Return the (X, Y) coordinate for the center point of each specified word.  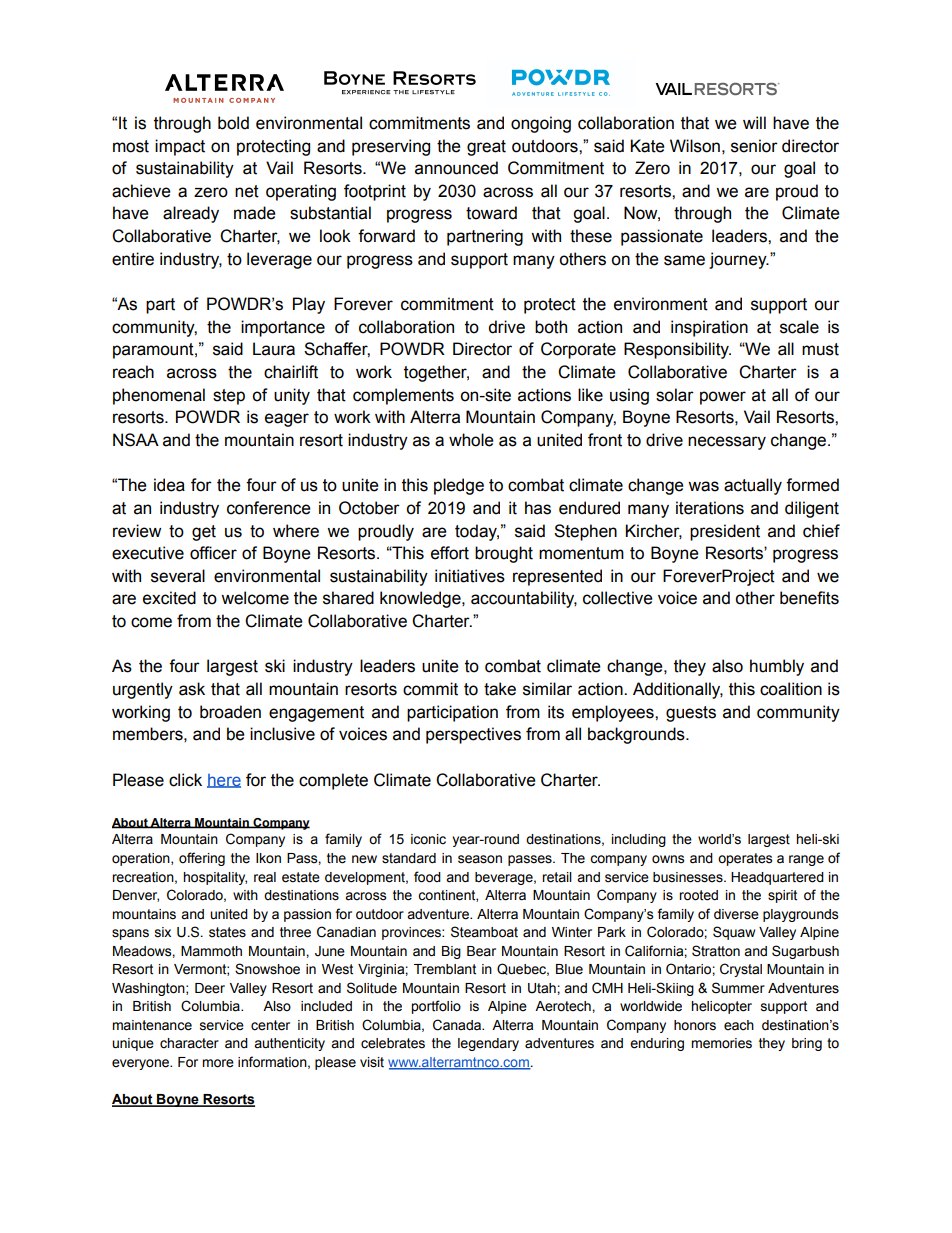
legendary (488, 1044)
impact (180, 147)
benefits (809, 598)
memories (721, 1043)
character (189, 1043)
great (486, 148)
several (178, 576)
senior (754, 146)
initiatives (470, 576)
